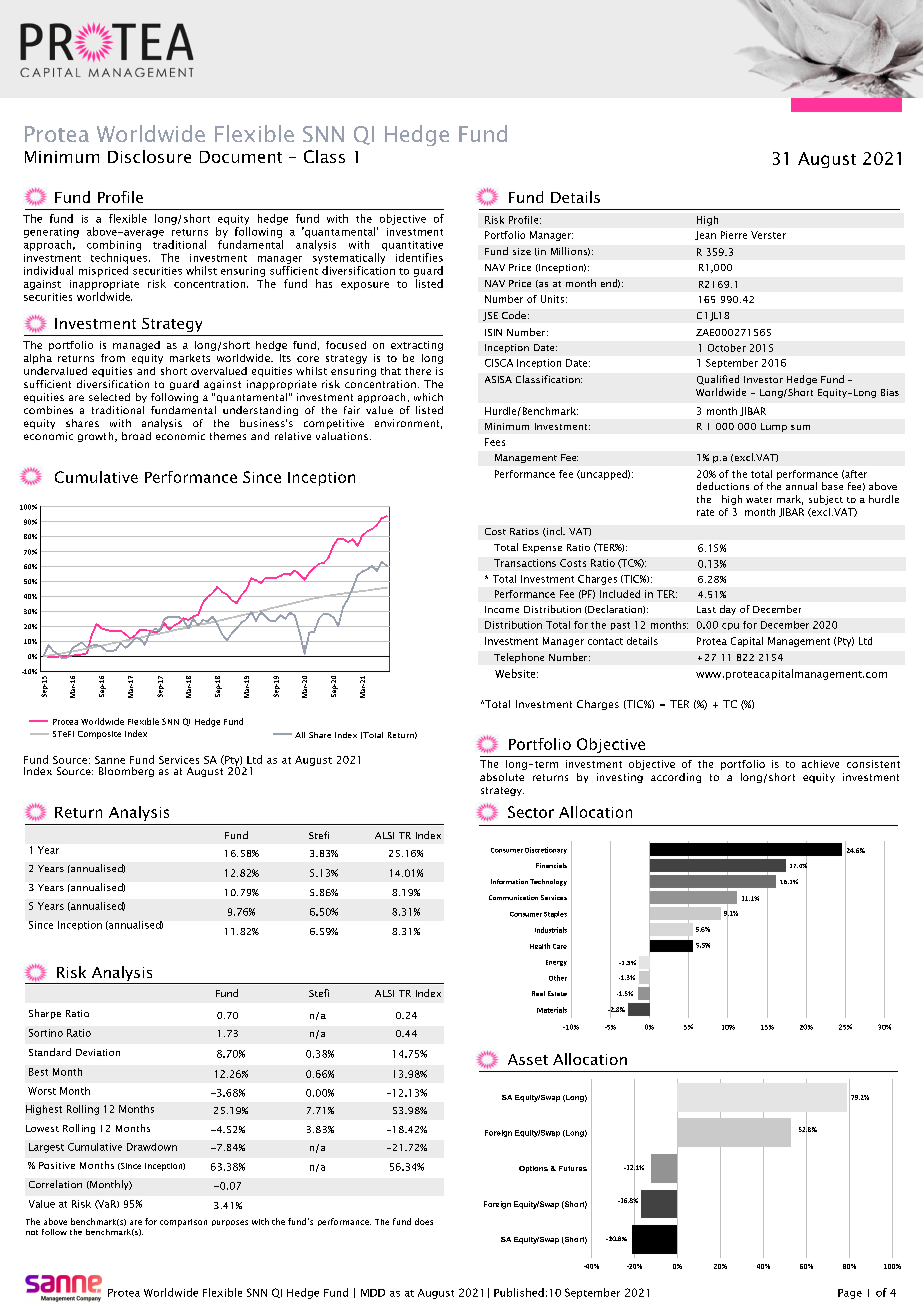  I want to click on Disclosure, so click(149, 156).
